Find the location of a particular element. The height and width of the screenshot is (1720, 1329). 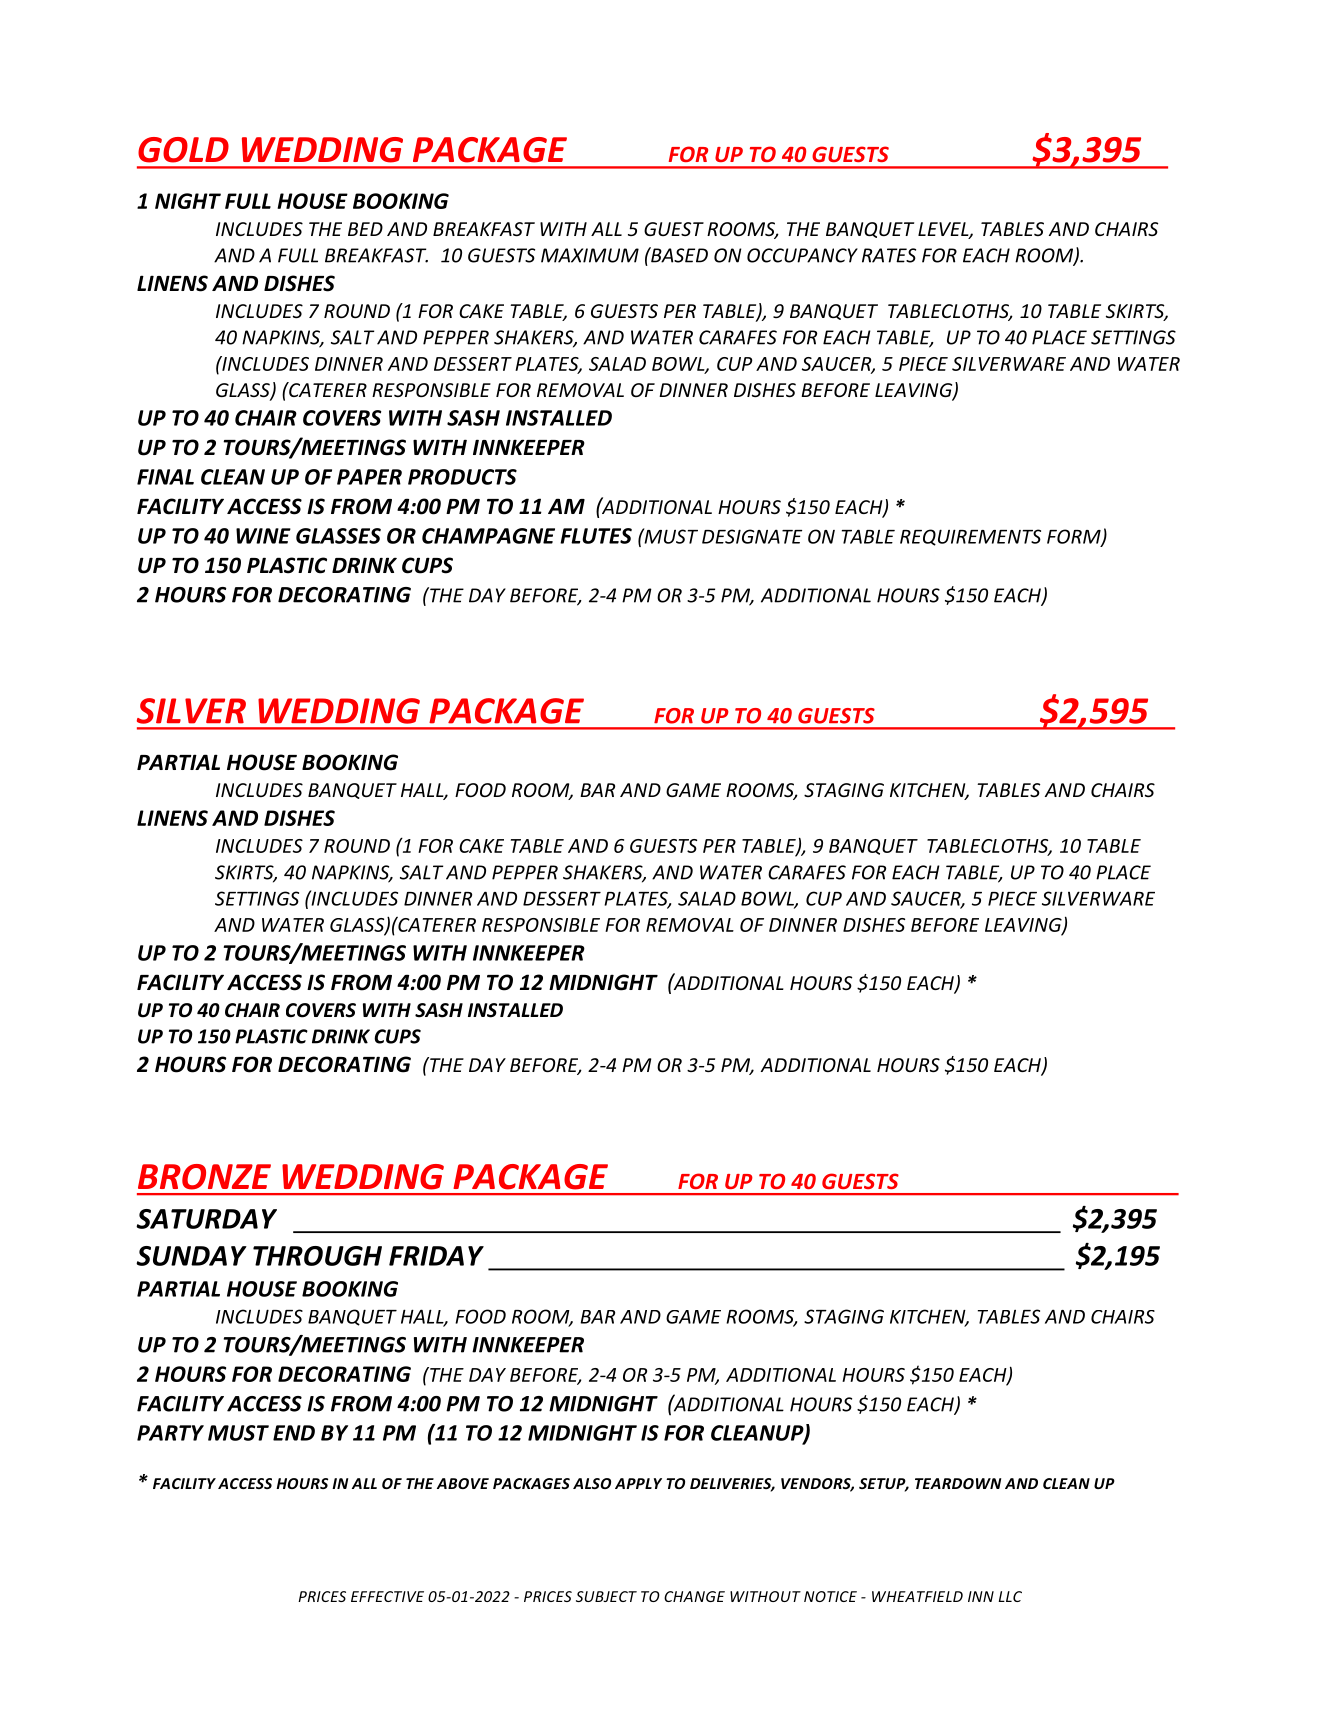

FRIDAY is located at coordinates (436, 1256).
